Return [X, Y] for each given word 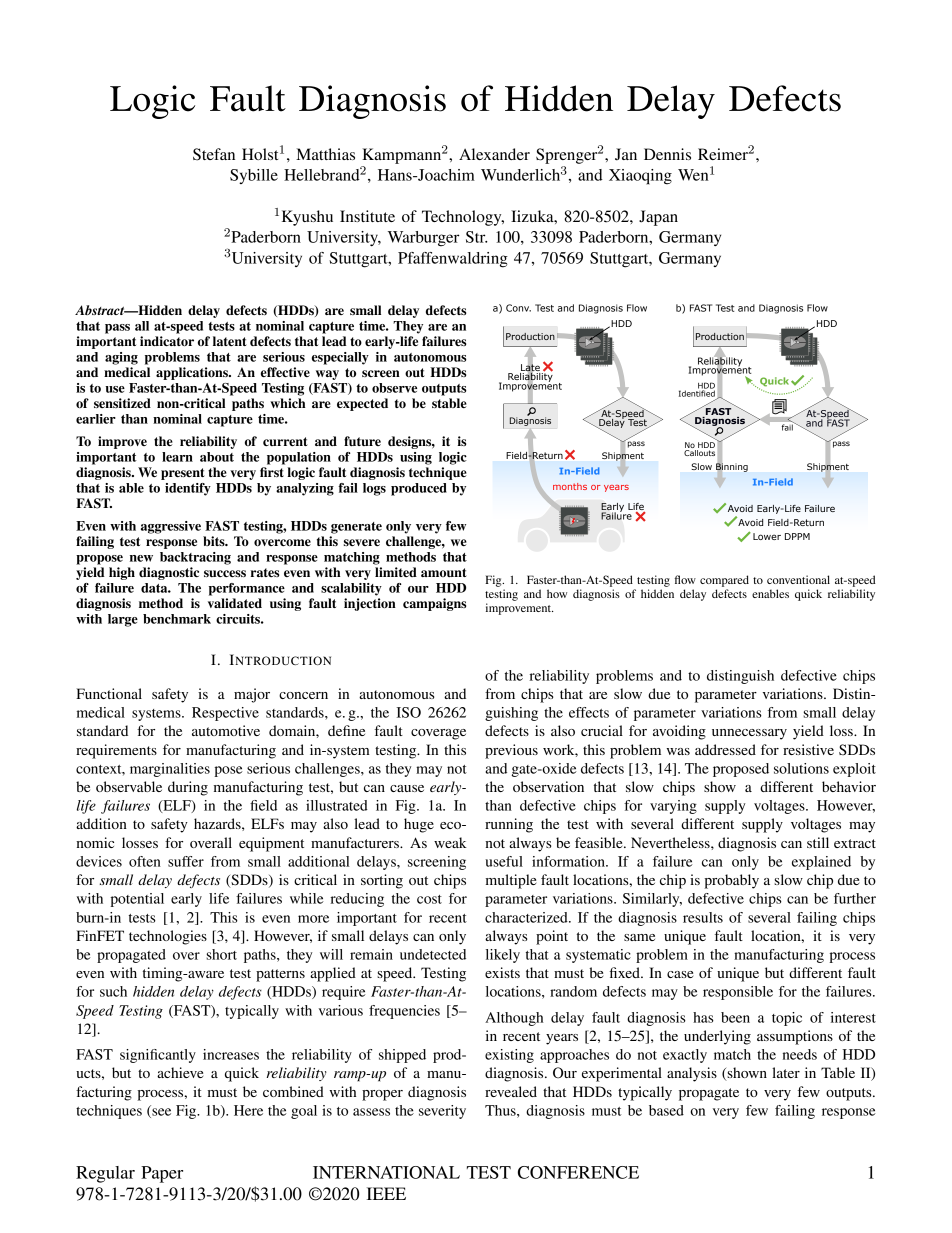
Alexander [494, 154]
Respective [225, 714]
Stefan [214, 154]
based [666, 1110]
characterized [527, 917]
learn [177, 457]
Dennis [667, 154]
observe [394, 388]
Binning [732, 467]
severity [442, 1112]
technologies [168, 937]
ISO [408, 712]
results [703, 917]
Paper [162, 1174]
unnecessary [749, 734]
